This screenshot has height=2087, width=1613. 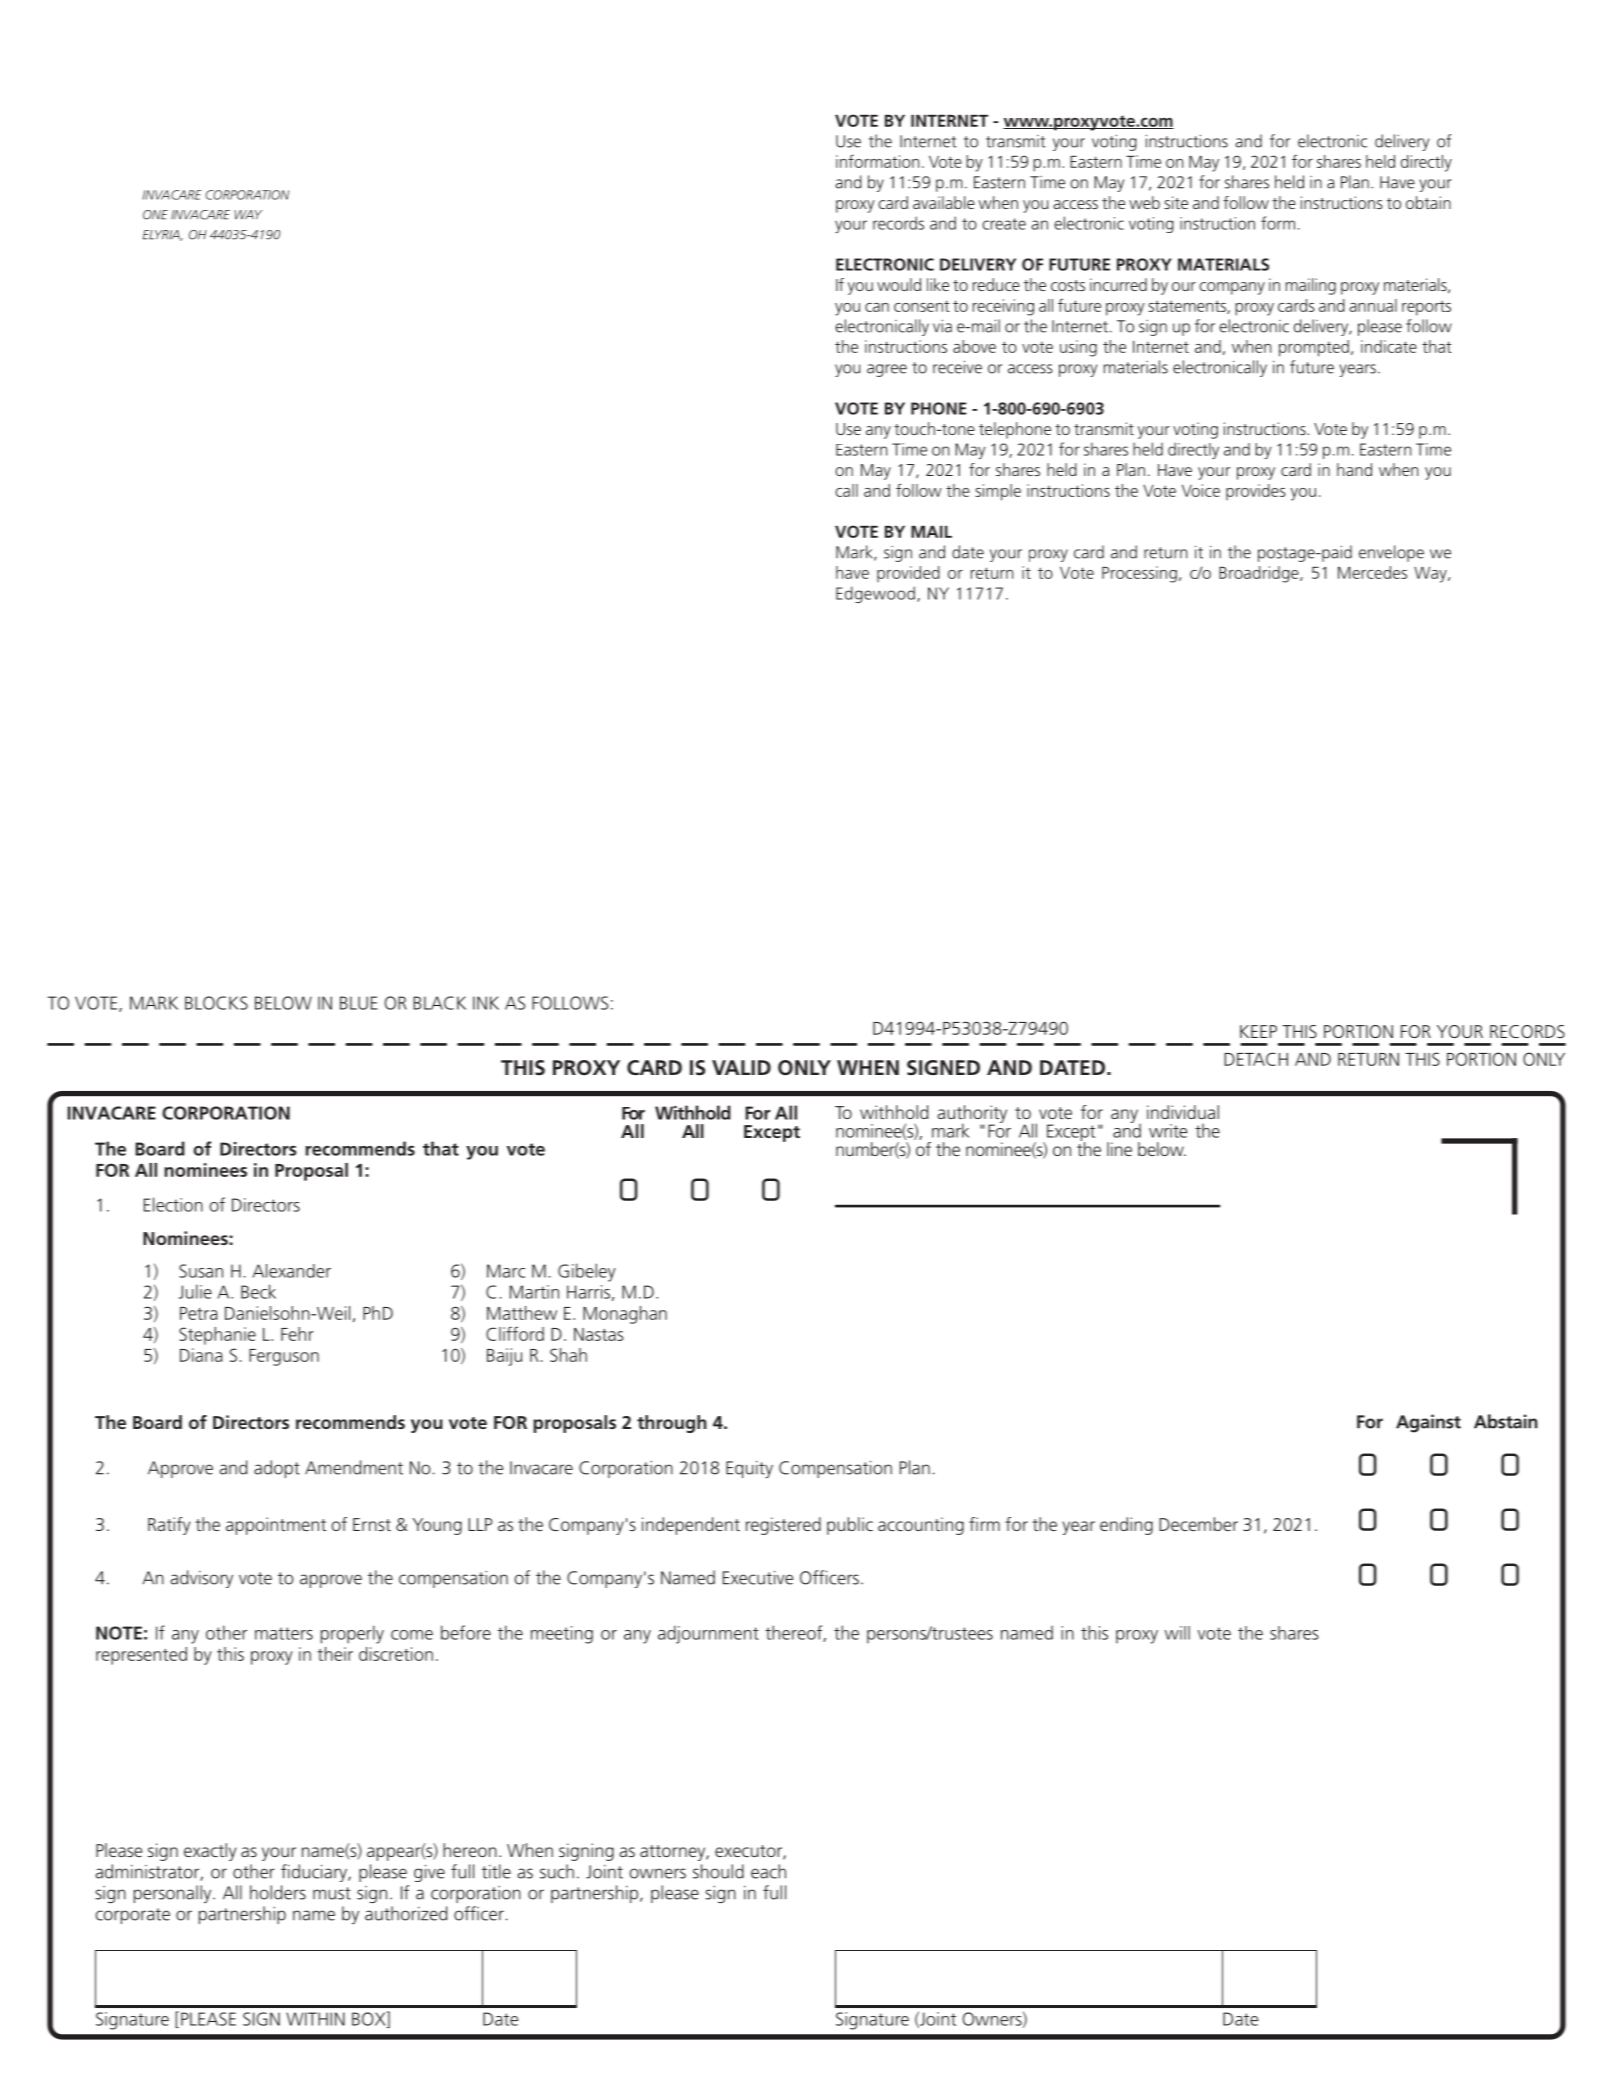 What do you see at coordinates (284, 1357) in the screenshot?
I see `Ferguson` at bounding box center [284, 1357].
